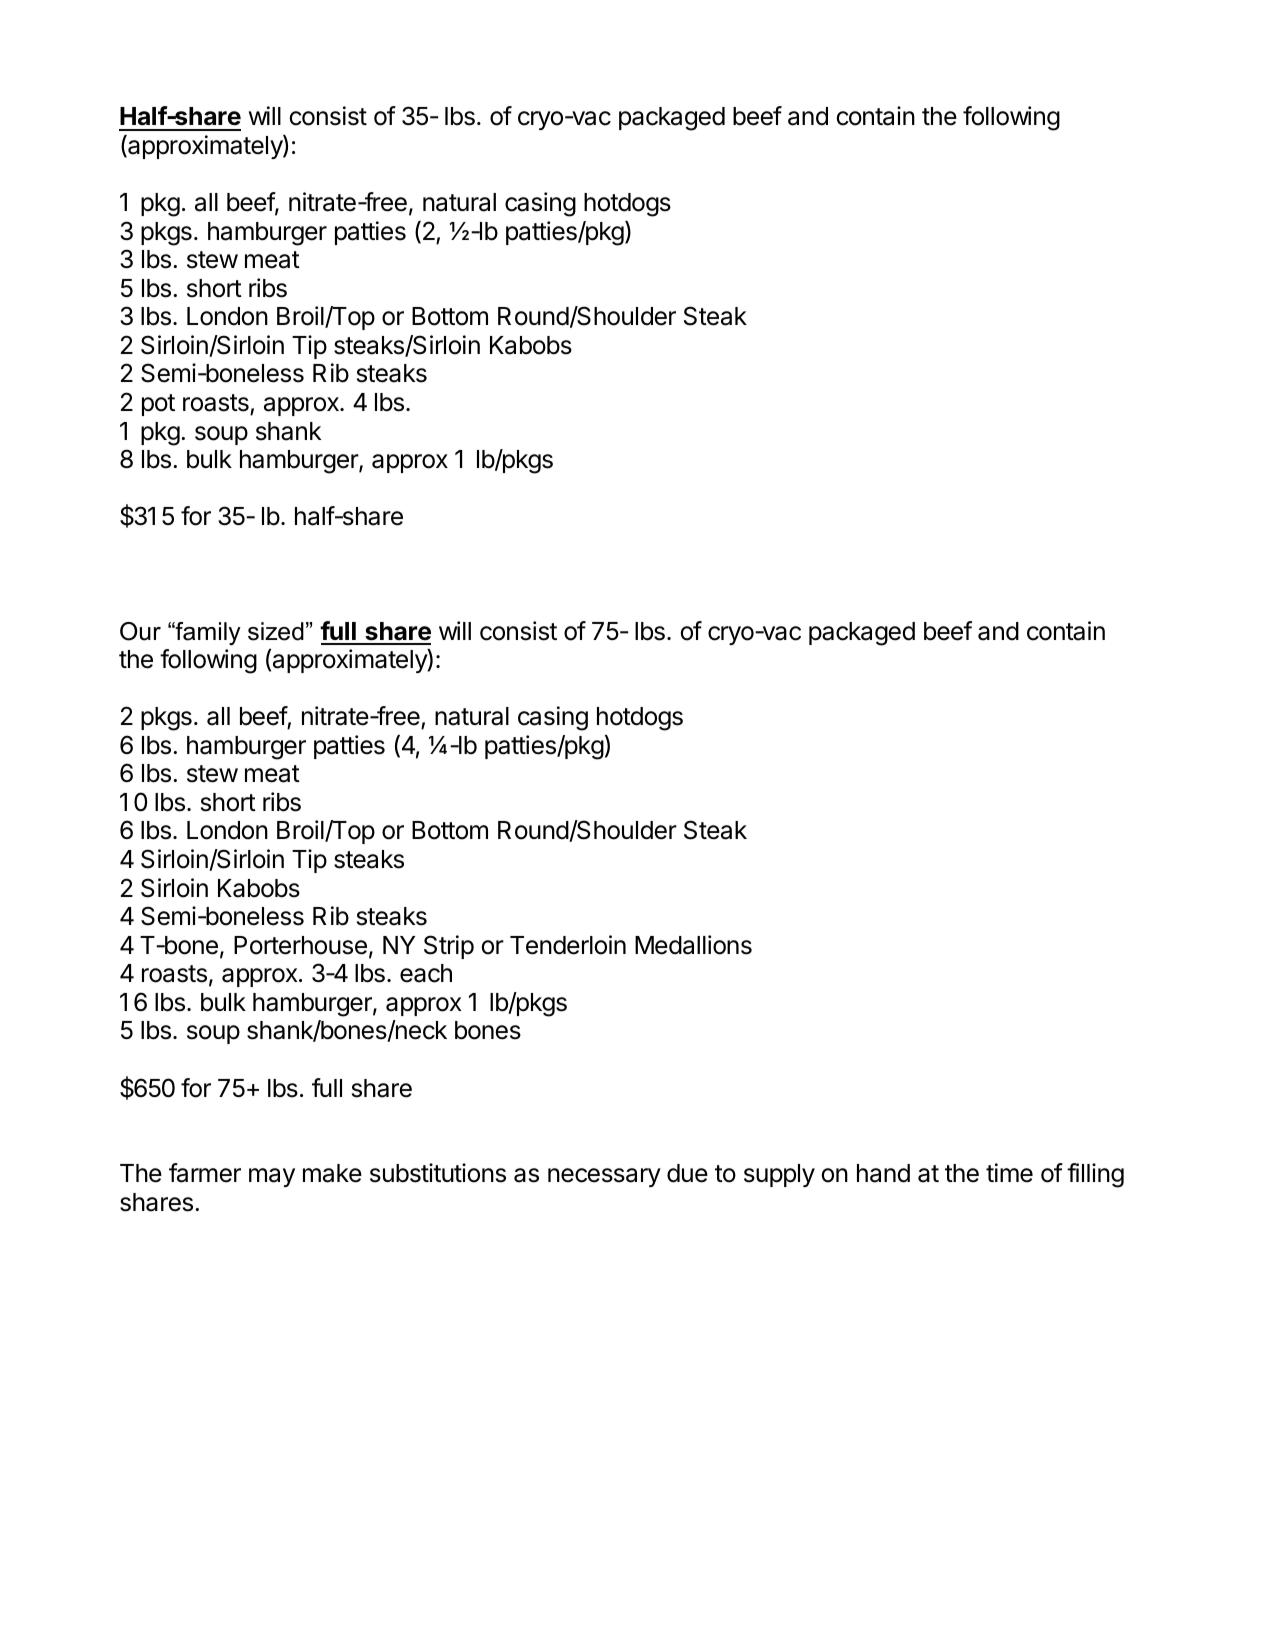 The image size is (1266, 1639). Describe the element at coordinates (272, 1177) in the screenshot. I see `may` at that location.
